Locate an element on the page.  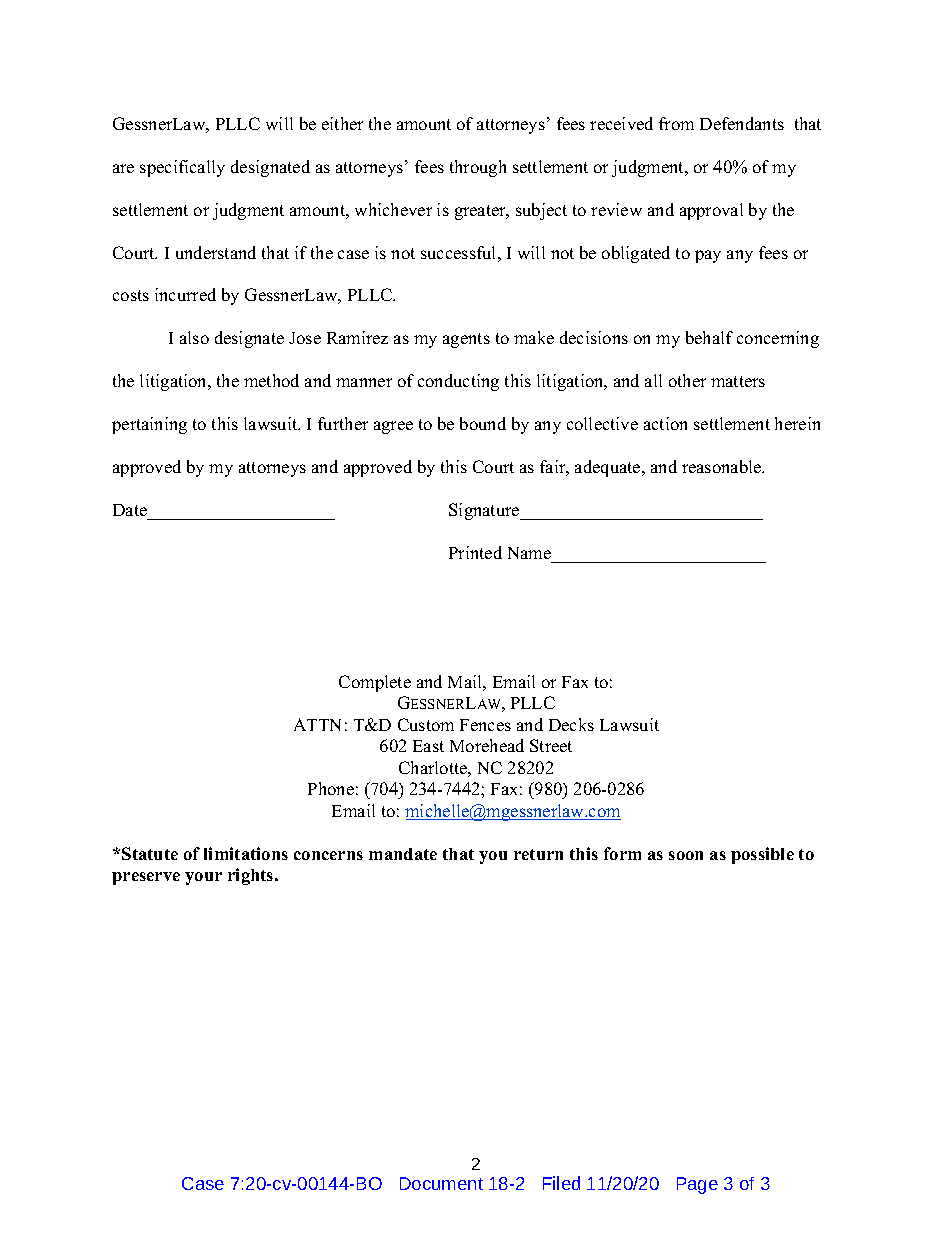
through is located at coordinates (478, 168).
